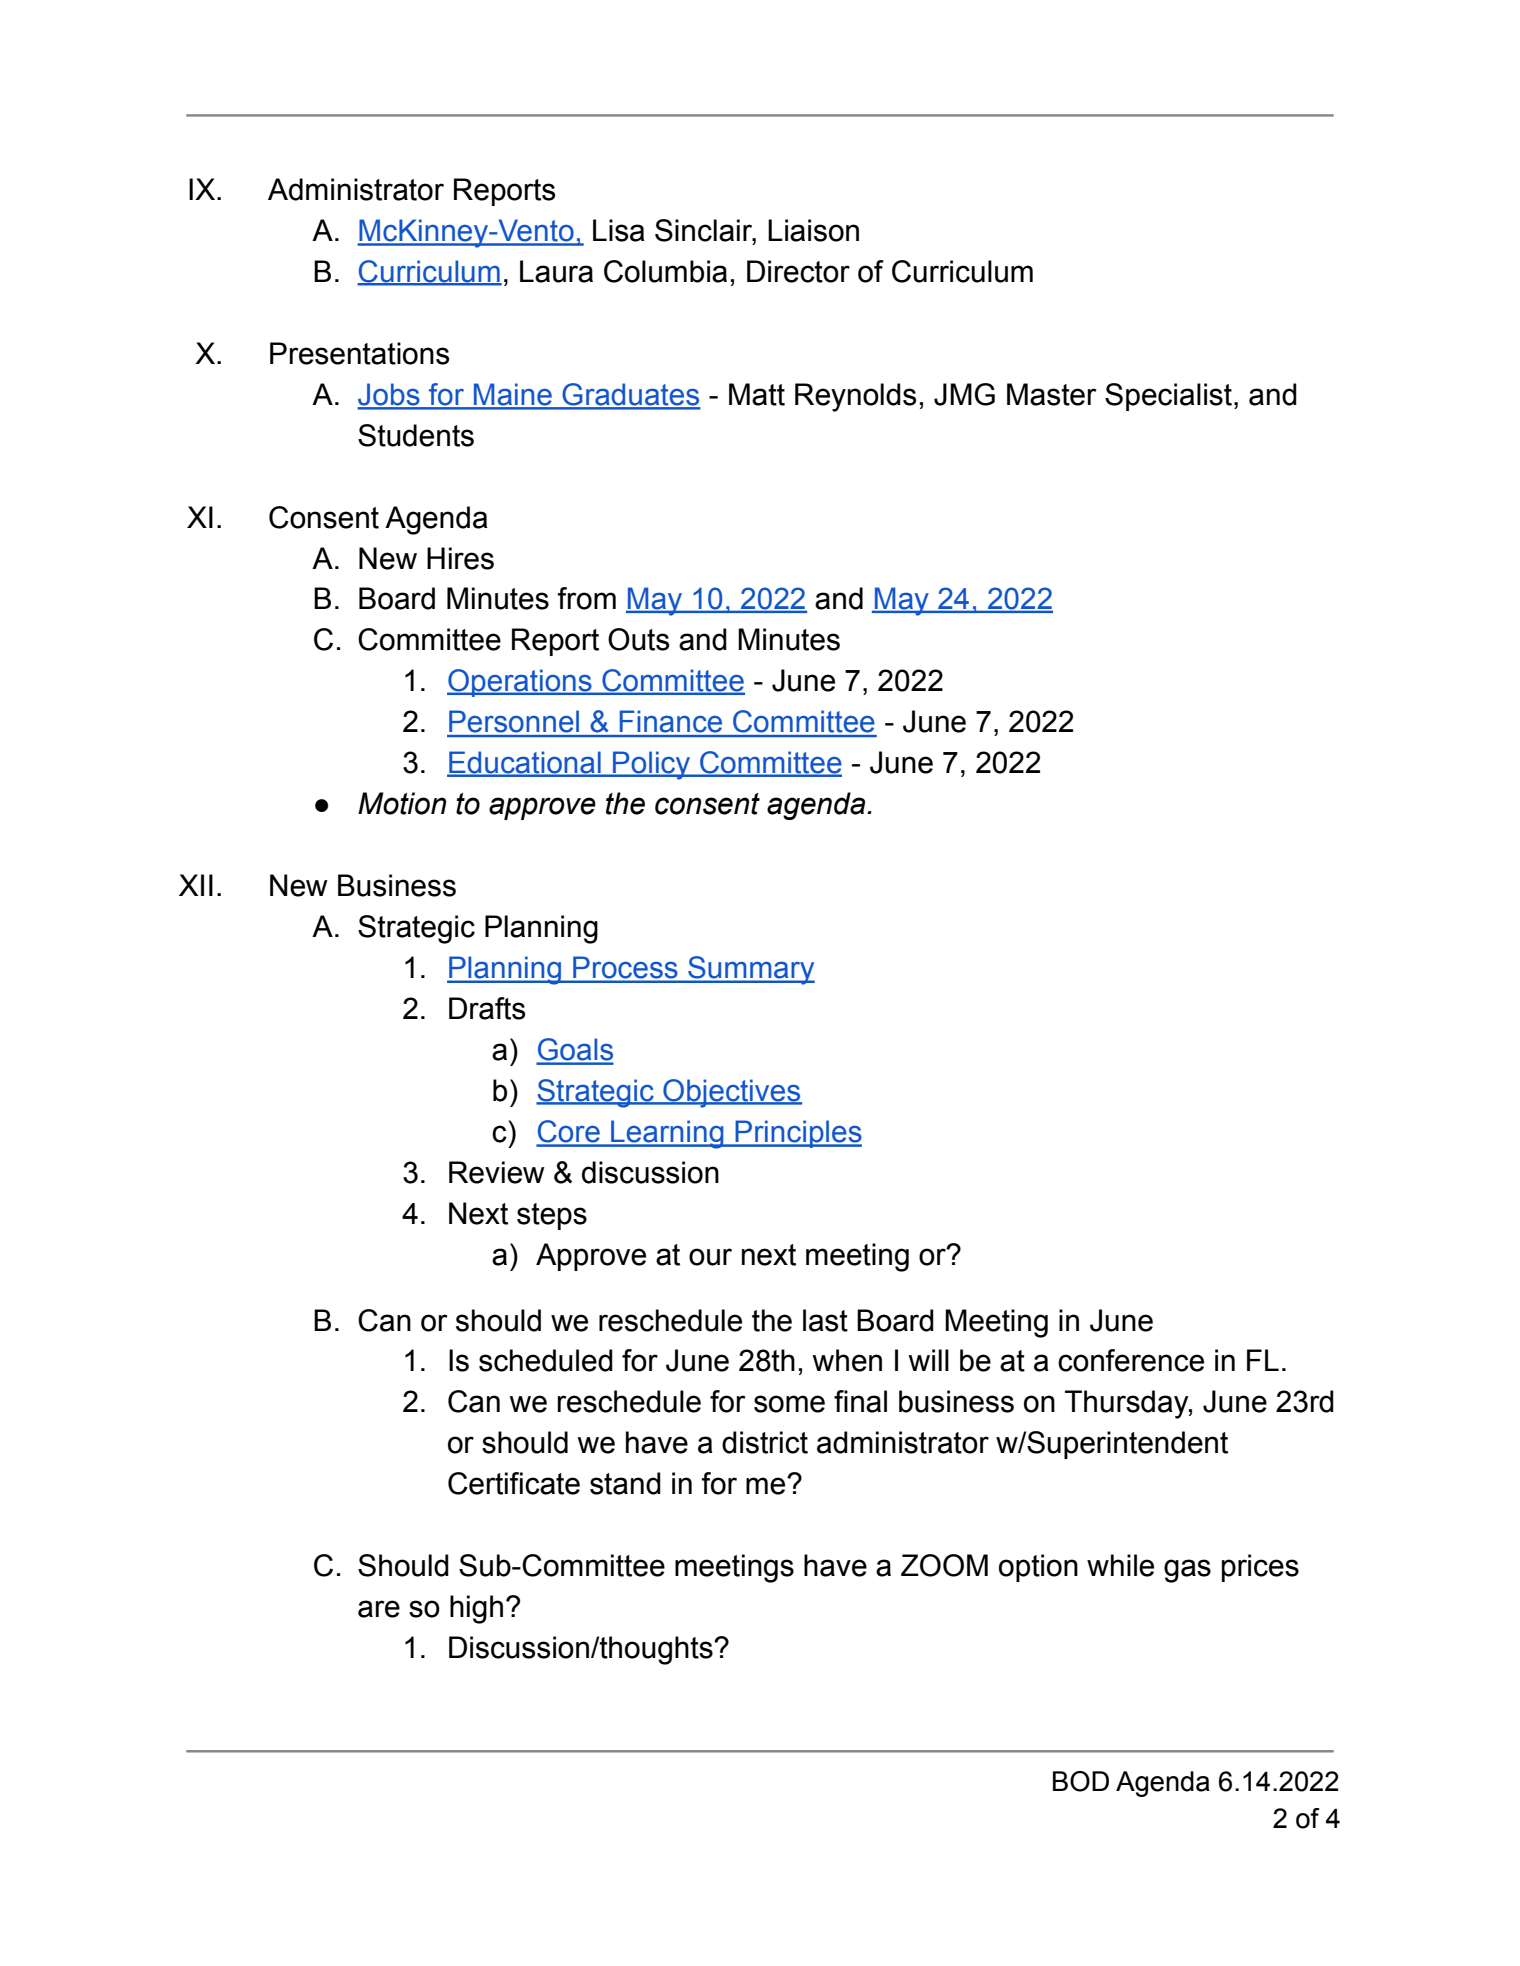  Describe the element at coordinates (638, 639) in the screenshot. I see `Outs` at that location.
